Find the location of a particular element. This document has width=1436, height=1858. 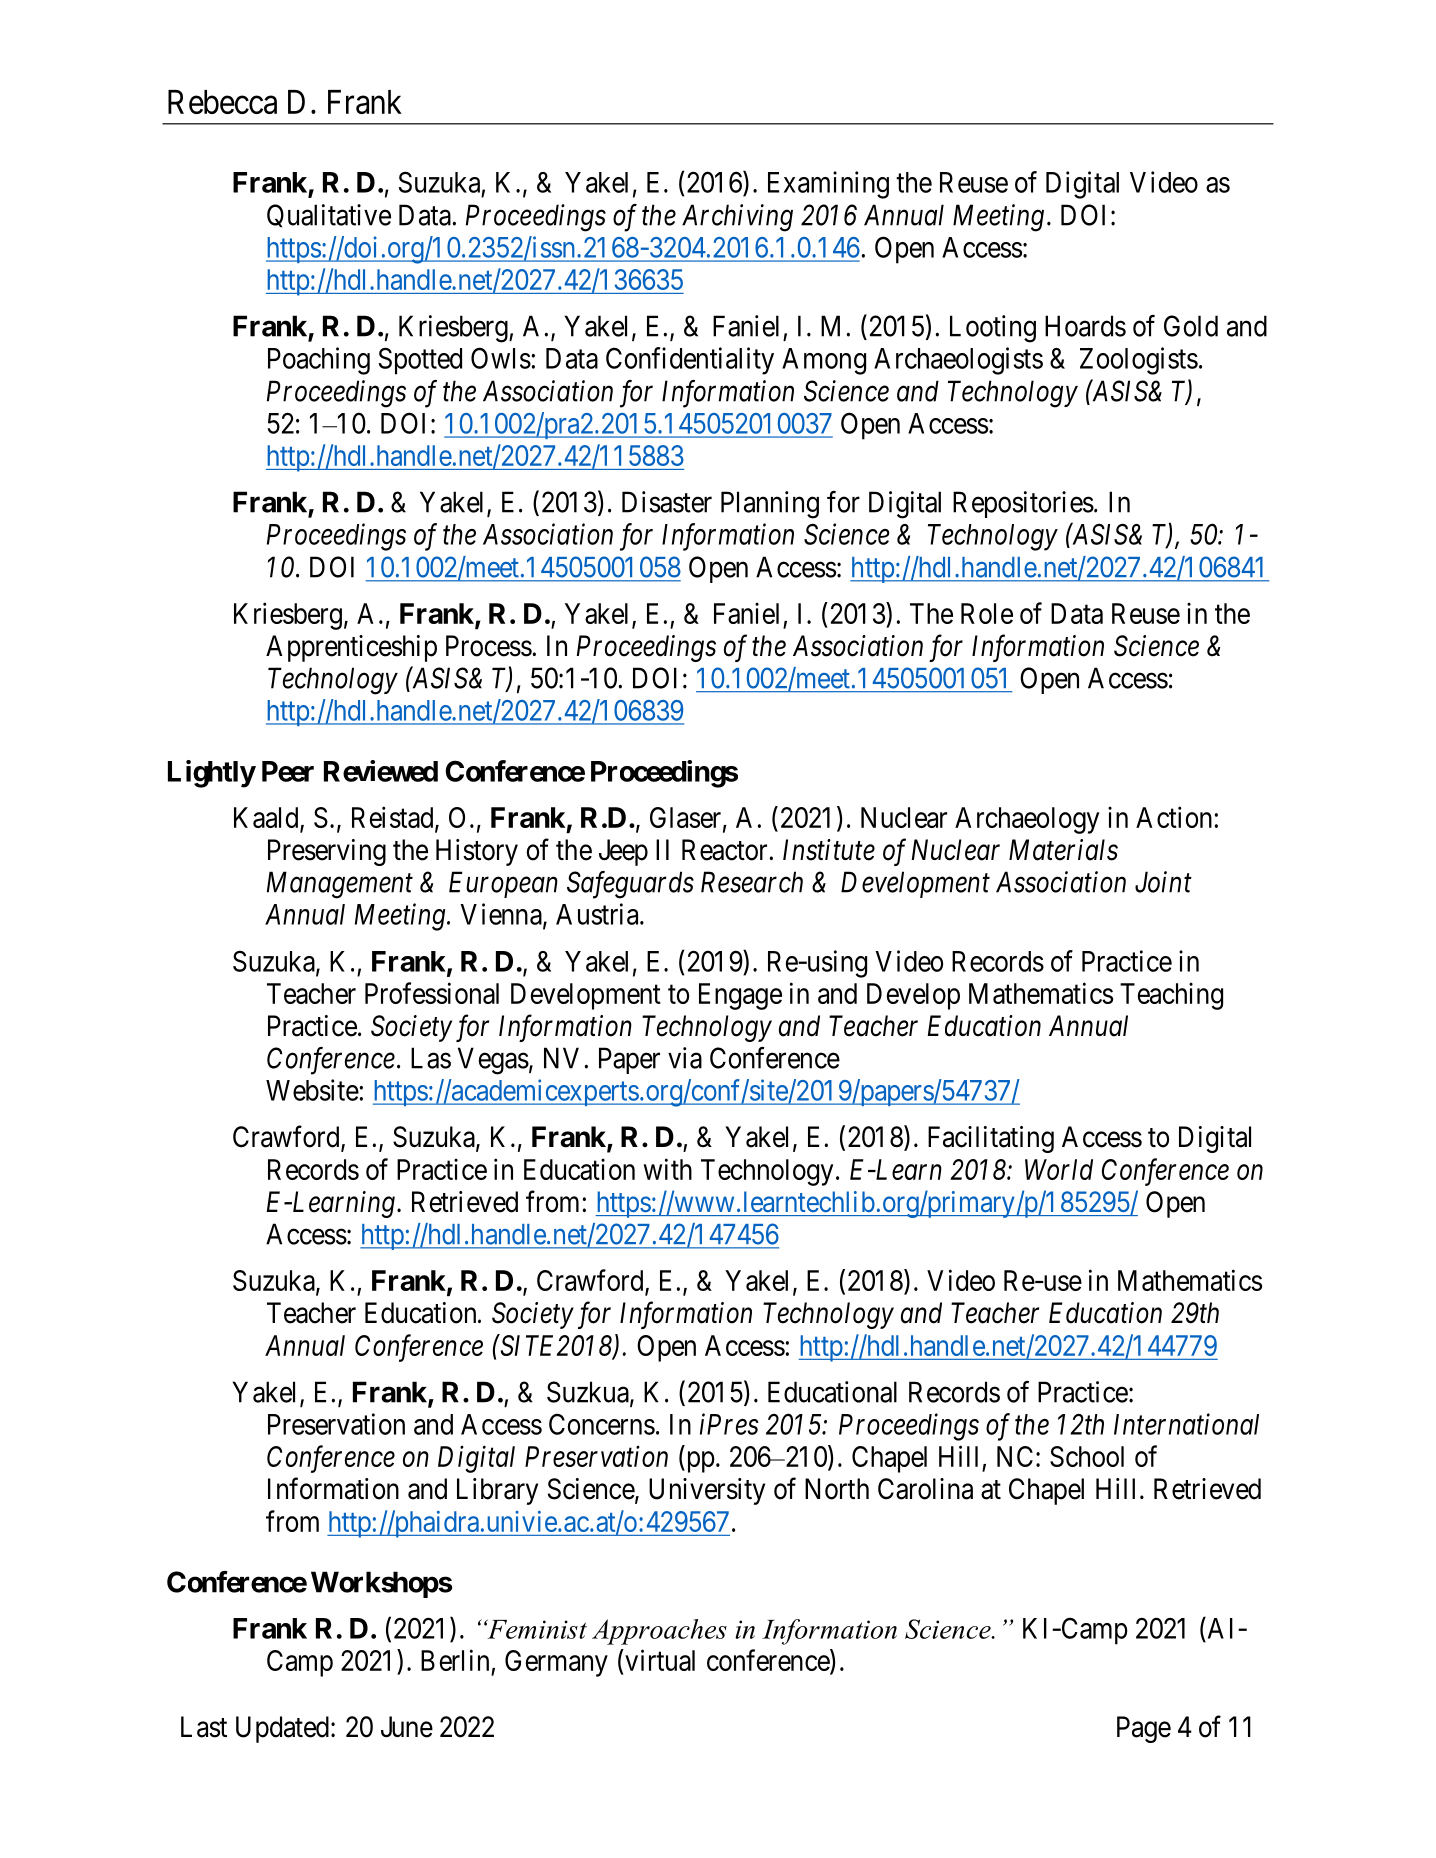

Reactor is located at coordinates (726, 850).
